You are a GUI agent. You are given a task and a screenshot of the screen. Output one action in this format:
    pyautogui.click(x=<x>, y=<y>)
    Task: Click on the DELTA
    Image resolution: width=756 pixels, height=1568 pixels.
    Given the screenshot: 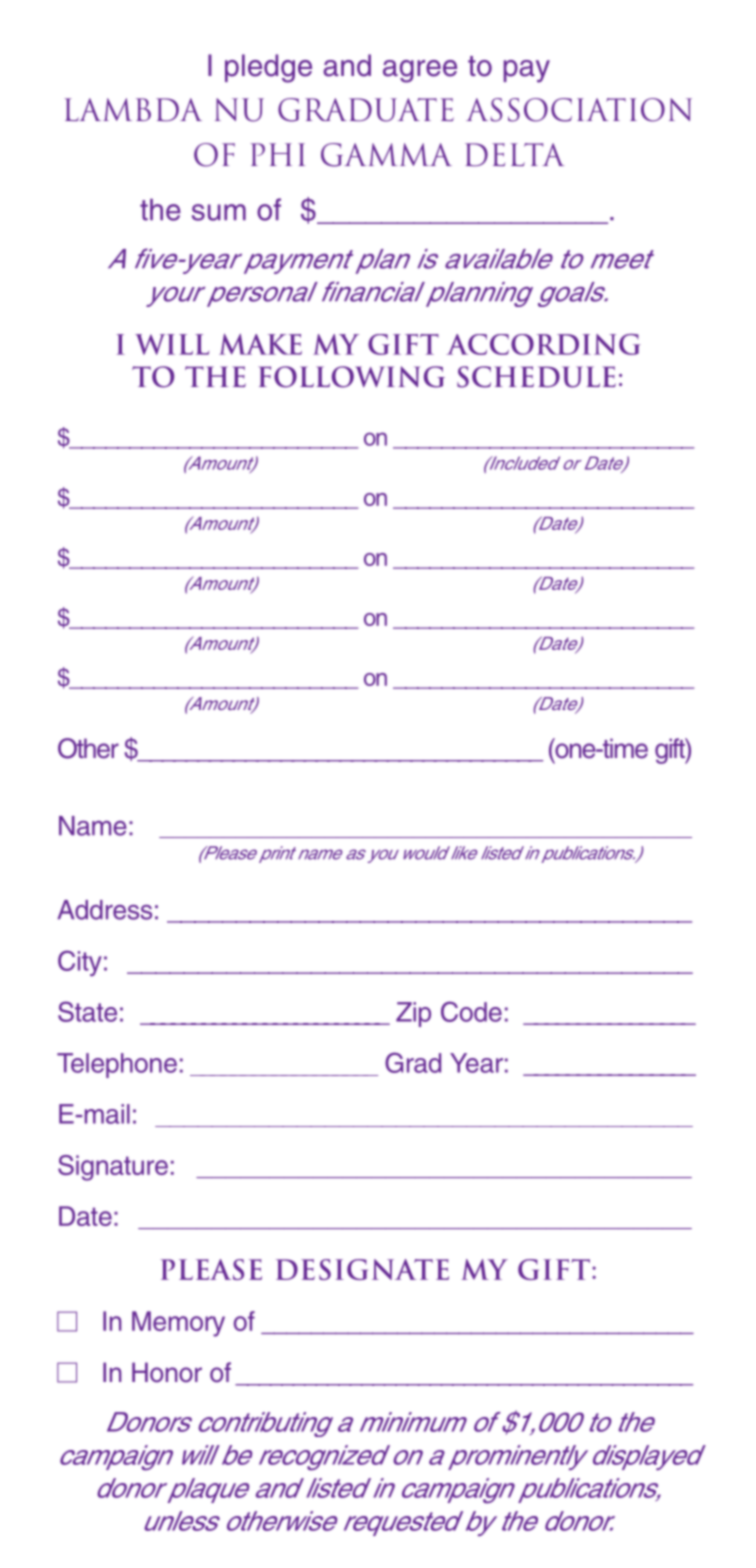 What is the action you would take?
    pyautogui.click(x=514, y=155)
